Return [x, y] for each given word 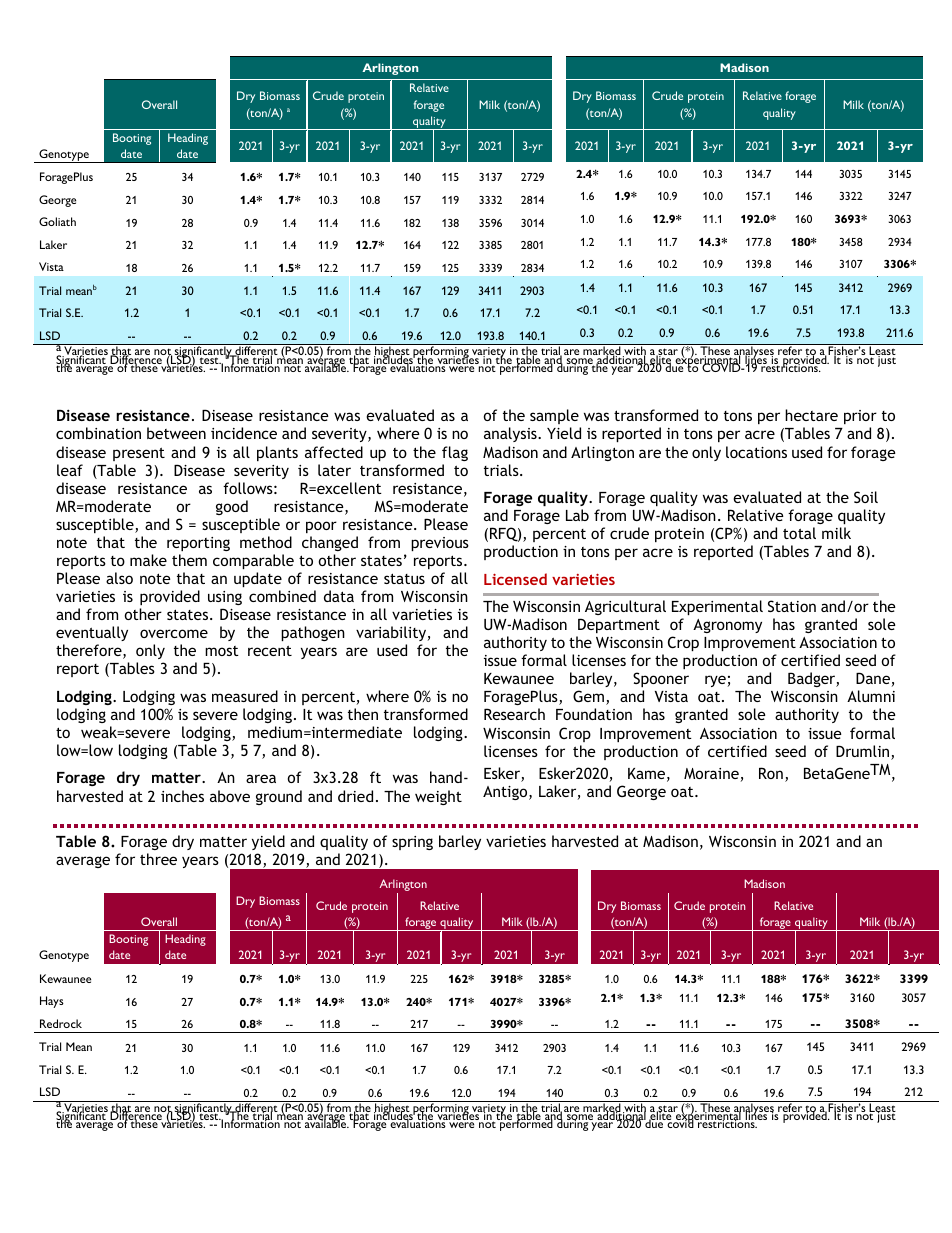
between [176, 433]
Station [792, 606]
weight [438, 797]
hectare [811, 415]
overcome [174, 633]
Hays [52, 1002]
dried [355, 796]
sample [554, 416]
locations [756, 452]
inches [182, 796]
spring [412, 843]
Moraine [712, 775]
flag [455, 453]
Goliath [57, 221]
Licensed [515, 579]
